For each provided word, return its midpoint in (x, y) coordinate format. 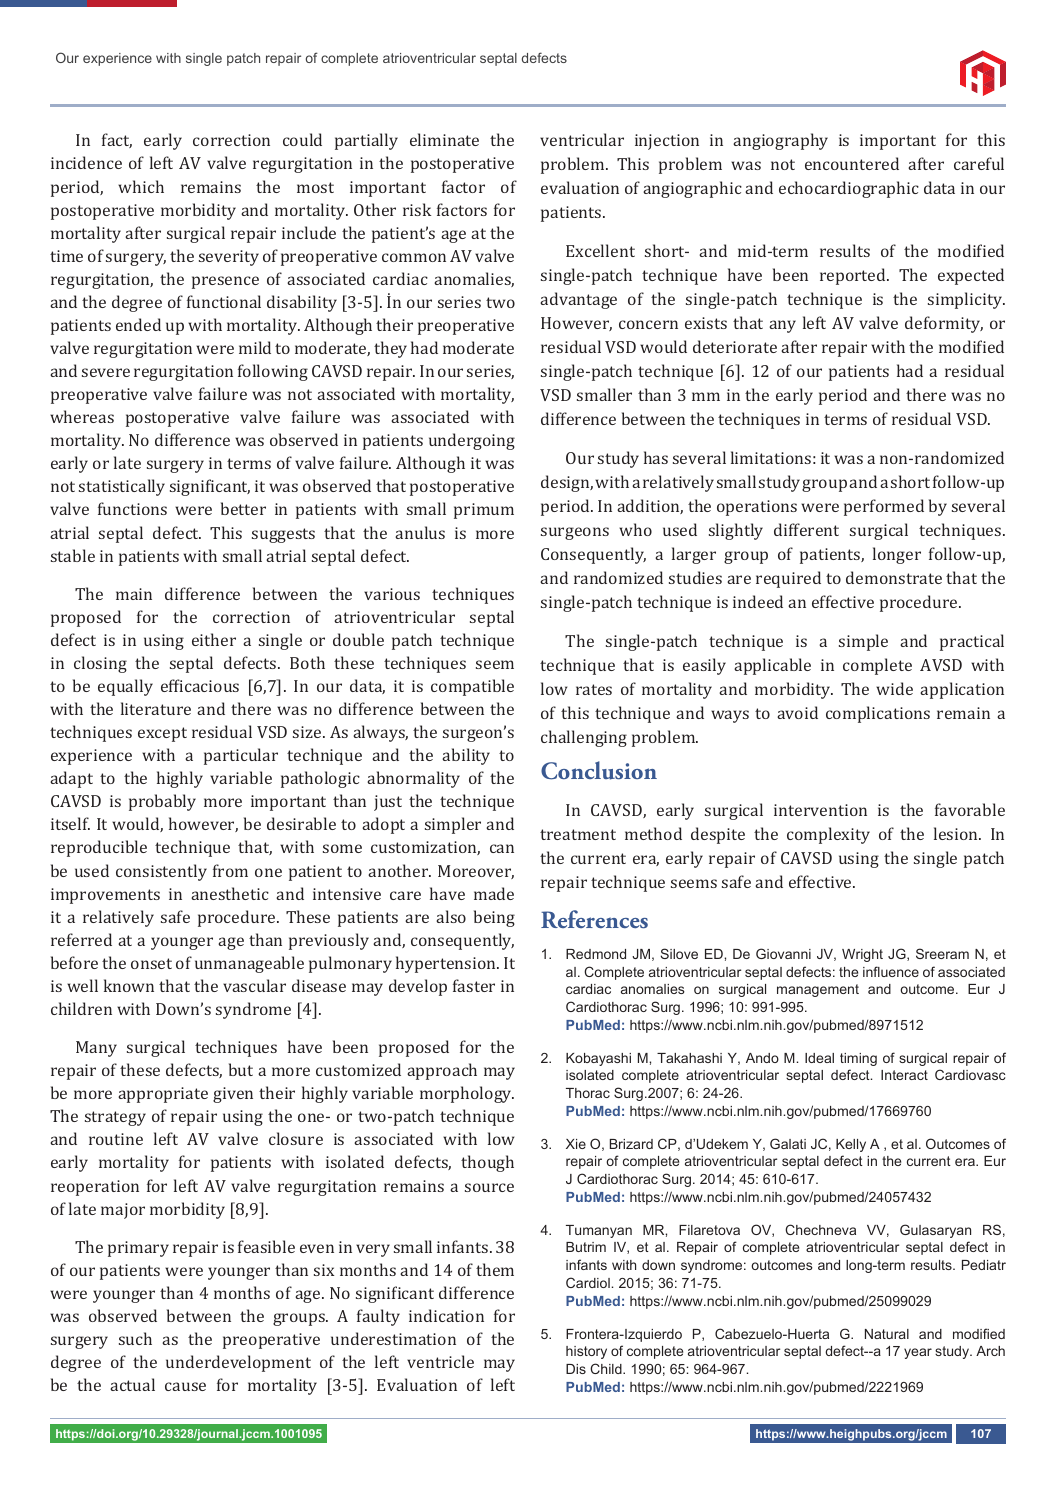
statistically (122, 487)
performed (884, 507)
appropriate (163, 1095)
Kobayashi (598, 1059)
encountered (852, 163)
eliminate (444, 139)
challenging (584, 738)
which (141, 186)
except (162, 734)
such (135, 1338)
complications (878, 714)
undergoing (472, 441)
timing (858, 1059)
